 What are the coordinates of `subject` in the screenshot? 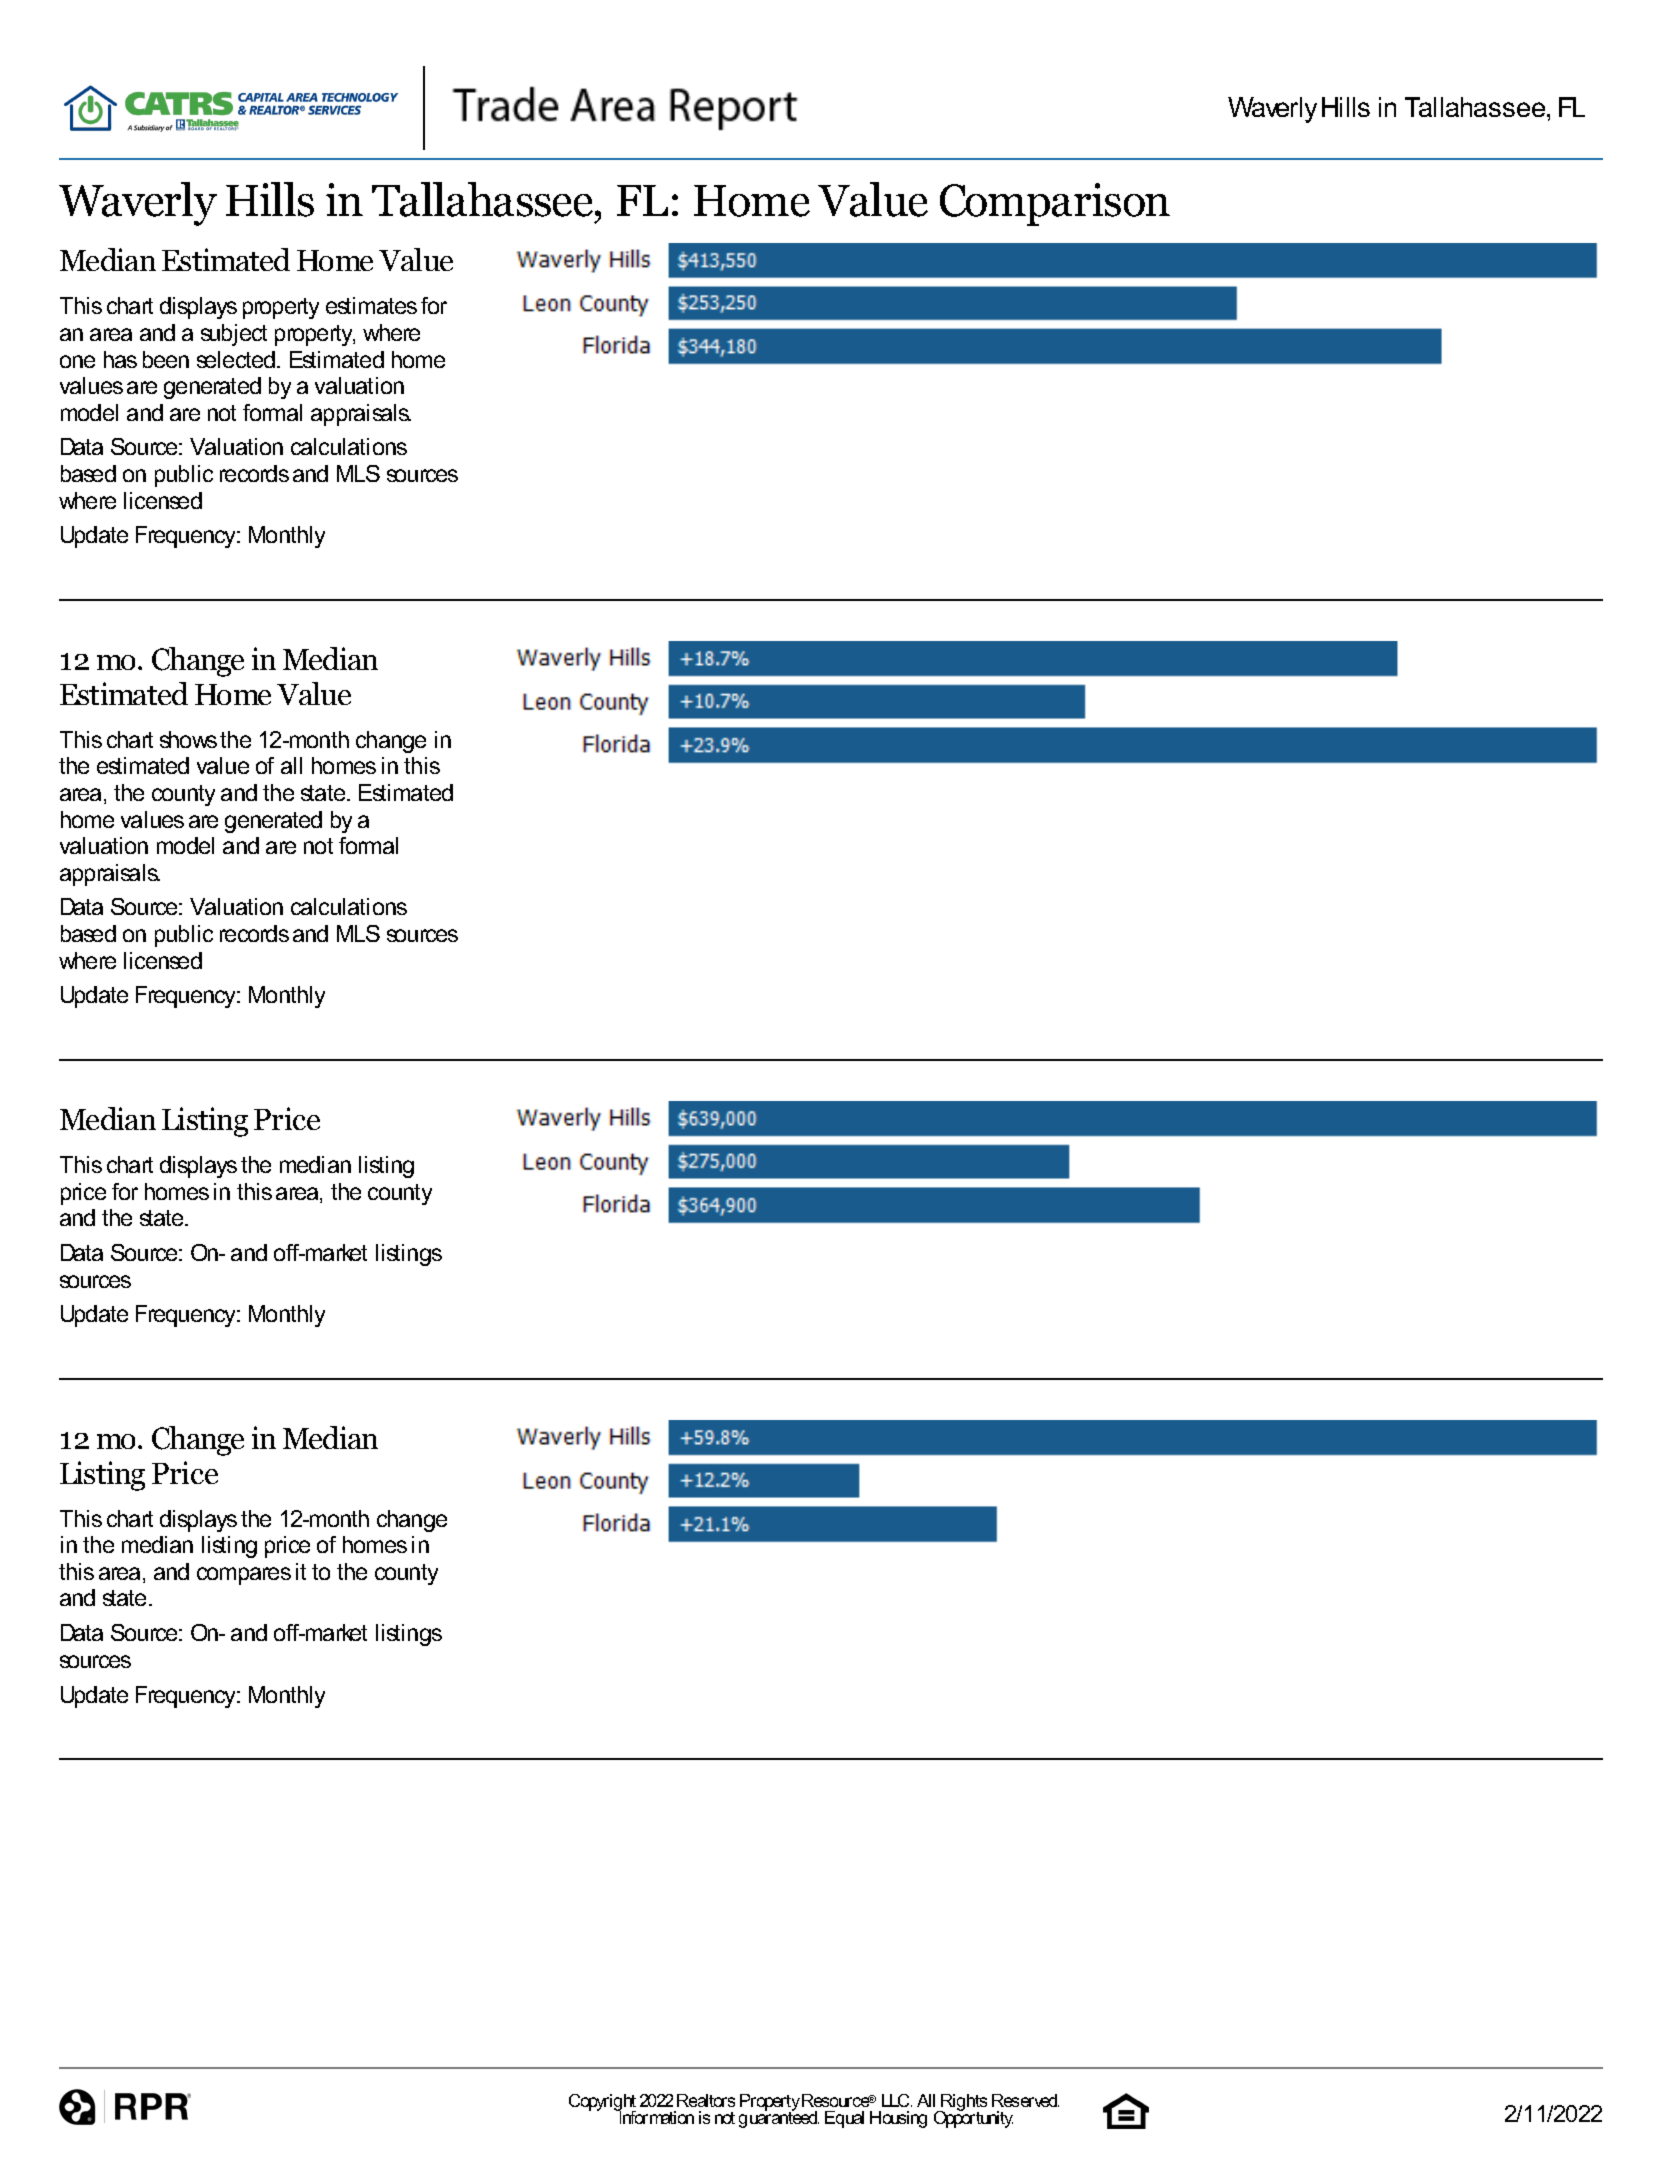 It's located at (234, 335).
